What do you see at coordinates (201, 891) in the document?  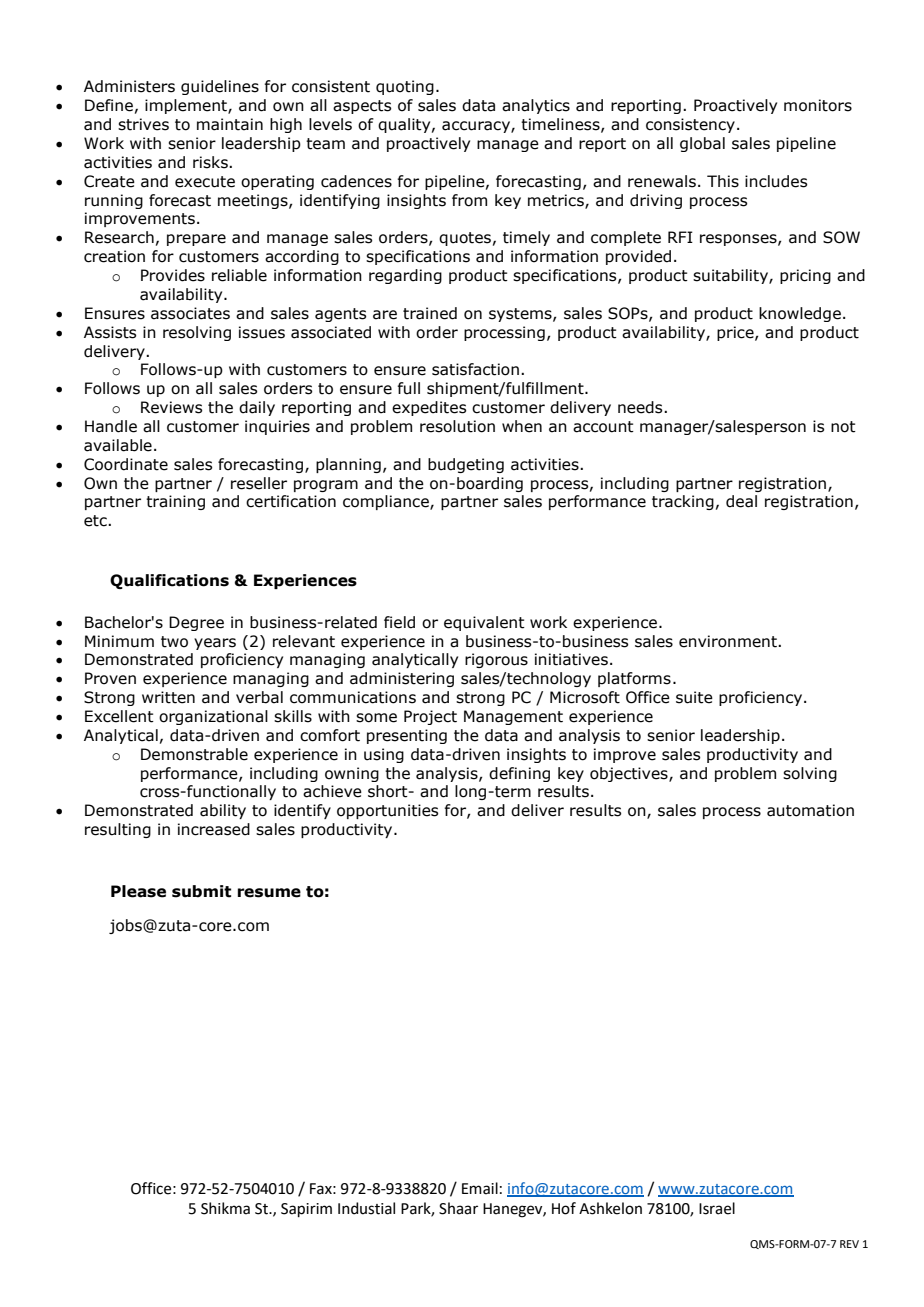 I see `submit` at bounding box center [201, 891].
